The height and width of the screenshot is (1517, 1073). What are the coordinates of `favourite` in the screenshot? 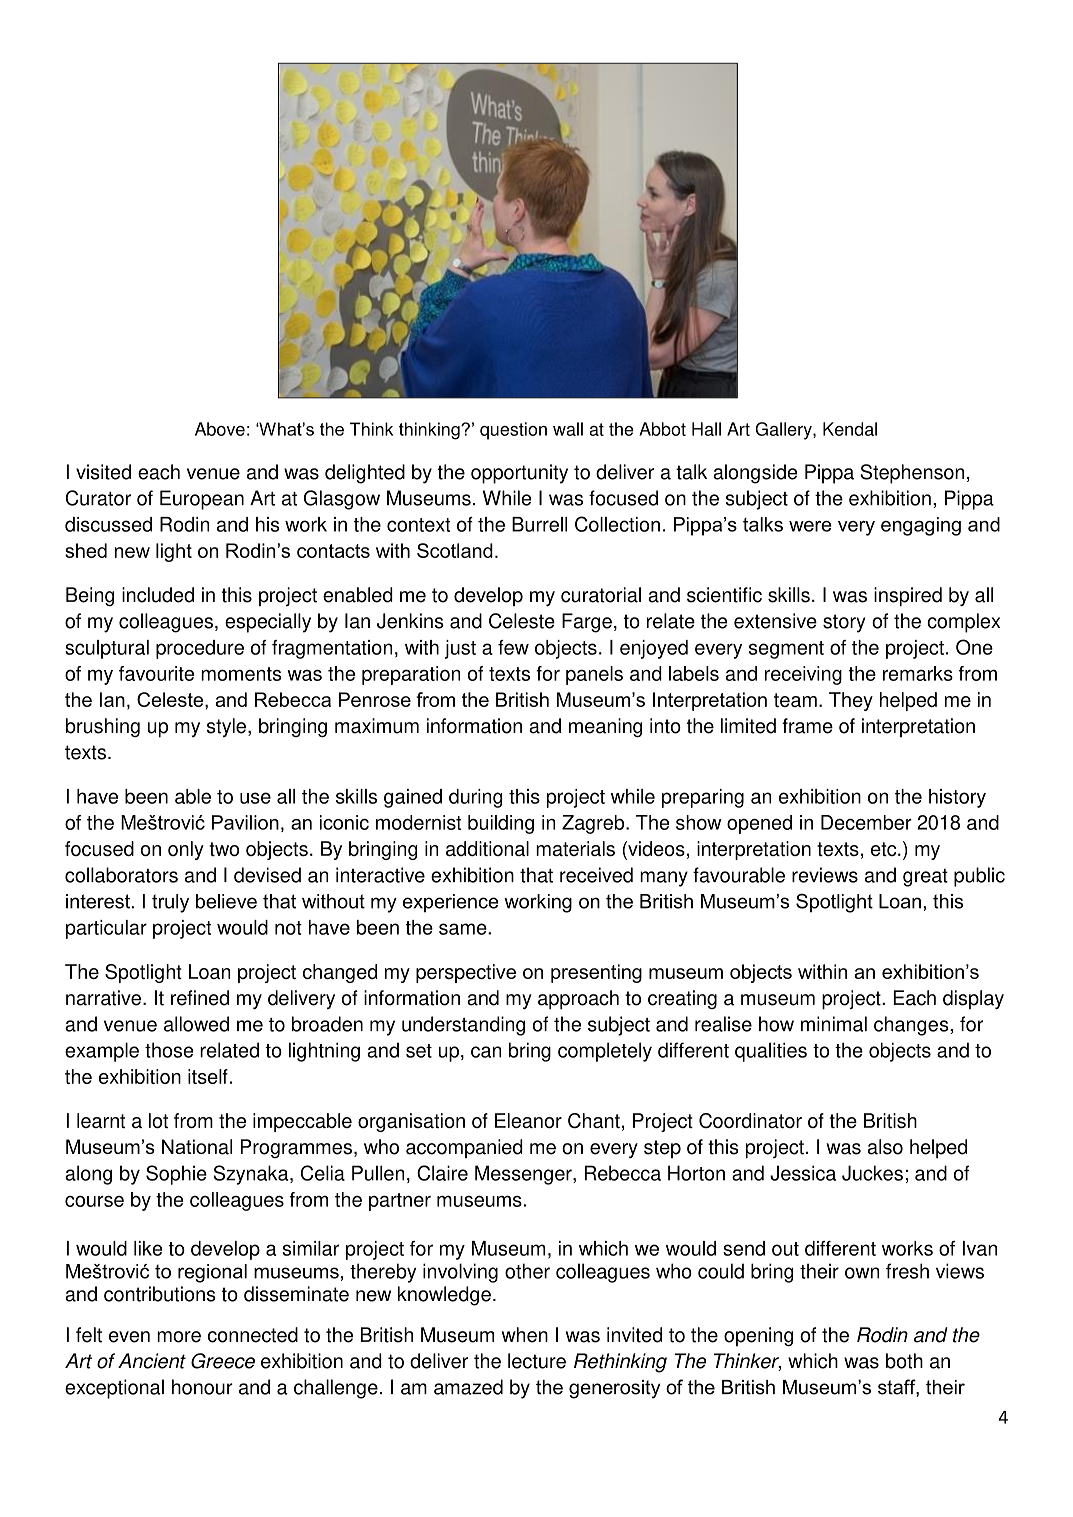 It's located at (156, 673).
